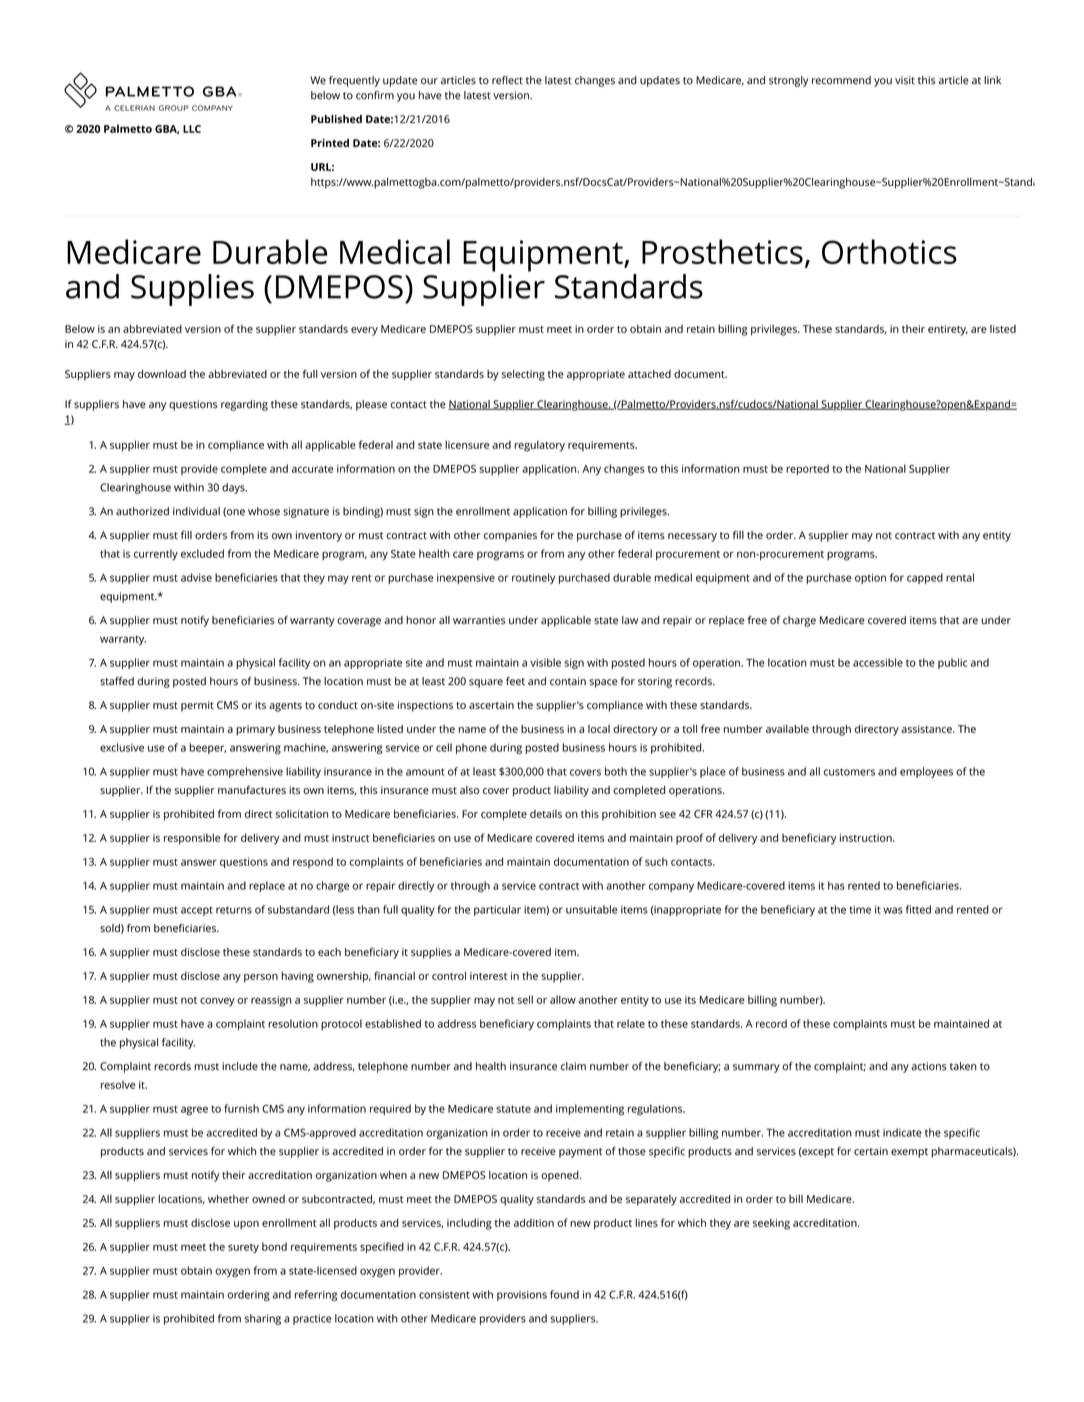 Image resolution: width=1084 pixels, height=1402 pixels. What do you see at coordinates (563, 999) in the screenshot?
I see `allow` at bounding box center [563, 999].
